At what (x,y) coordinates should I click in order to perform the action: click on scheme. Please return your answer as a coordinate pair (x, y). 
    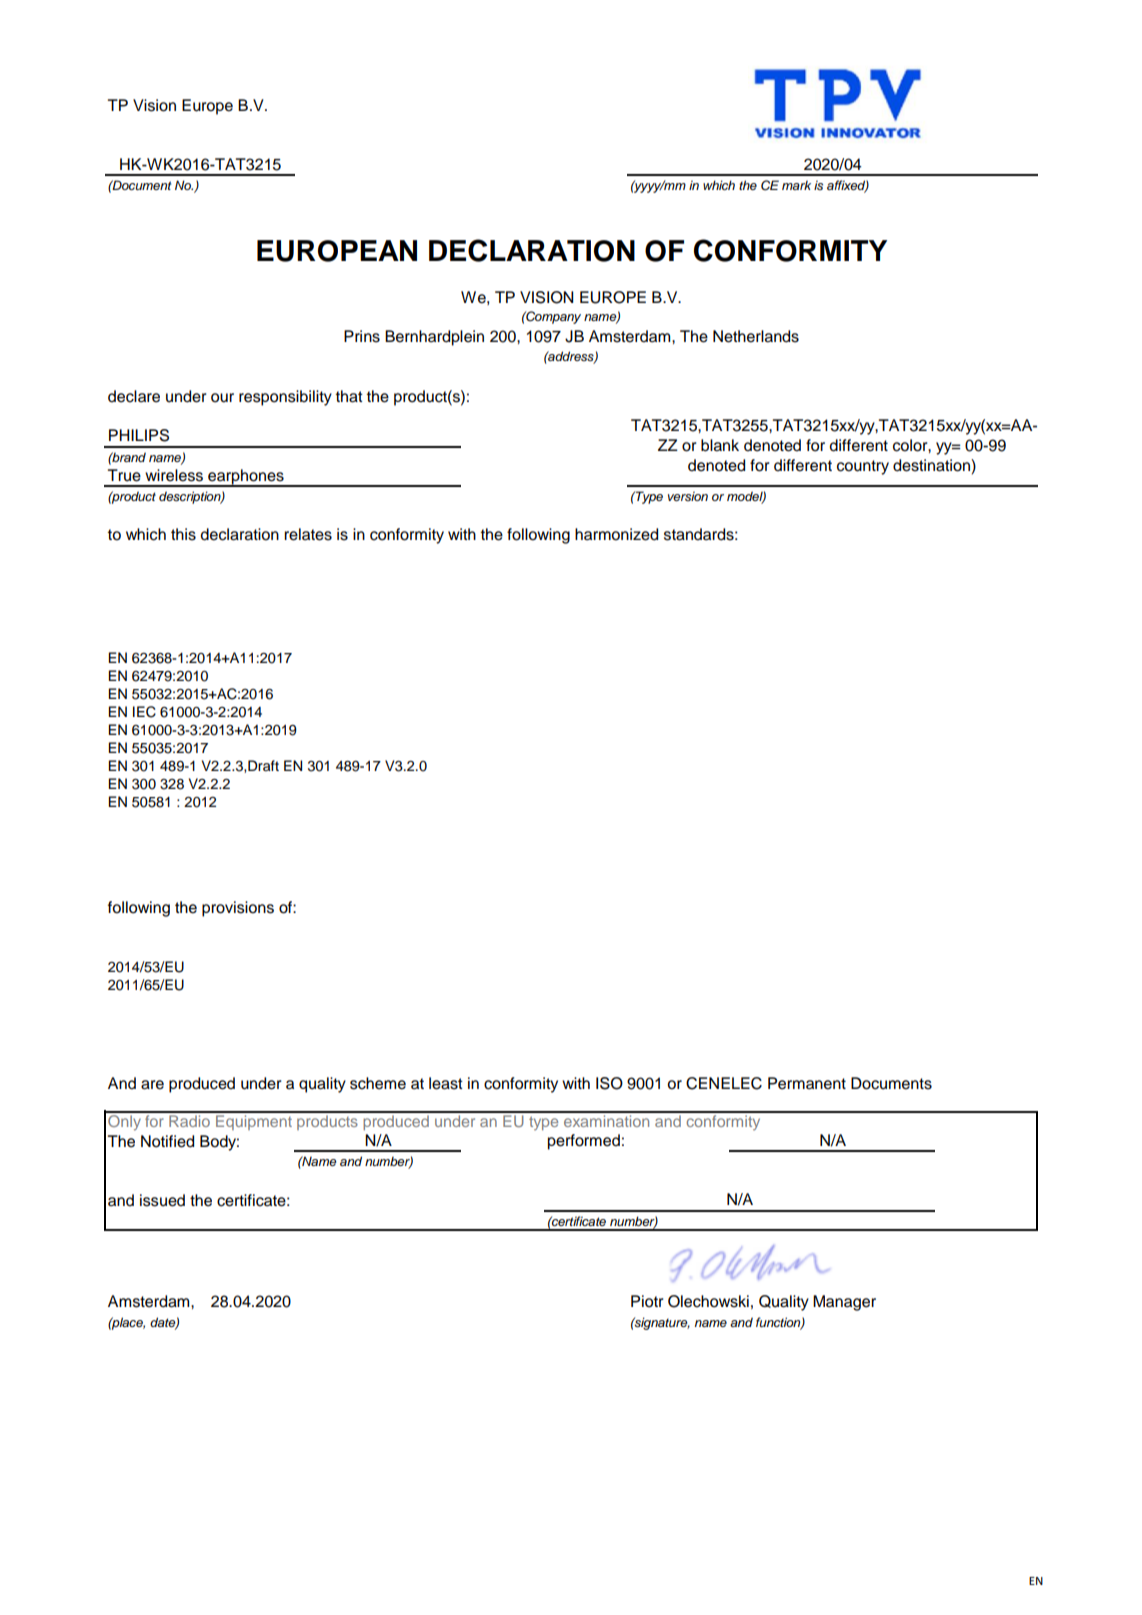
    Looking at the image, I should click on (378, 1083).
